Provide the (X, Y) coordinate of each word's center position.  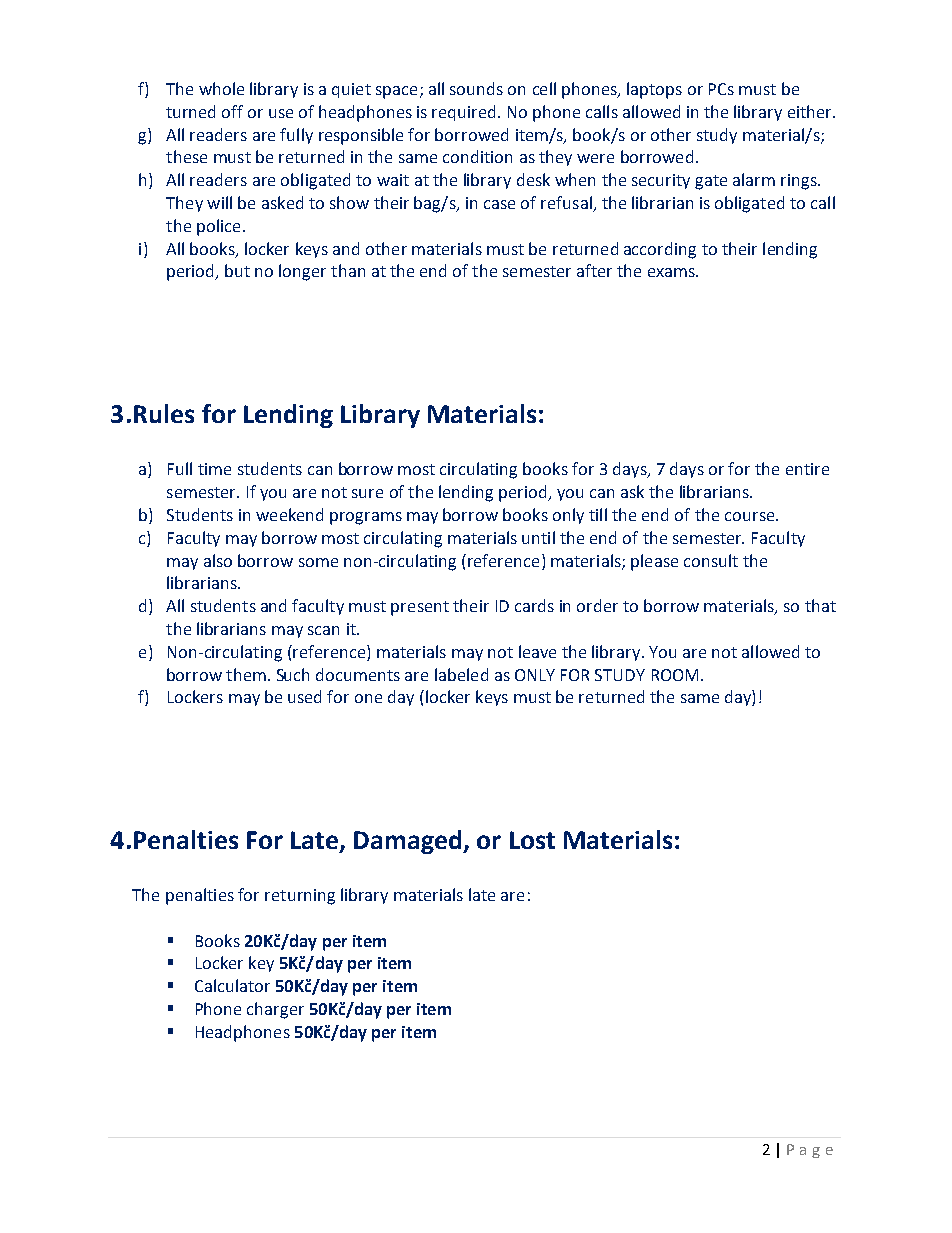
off (232, 111)
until (538, 537)
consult (711, 560)
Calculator (232, 985)
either (811, 111)
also (218, 560)
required (463, 113)
